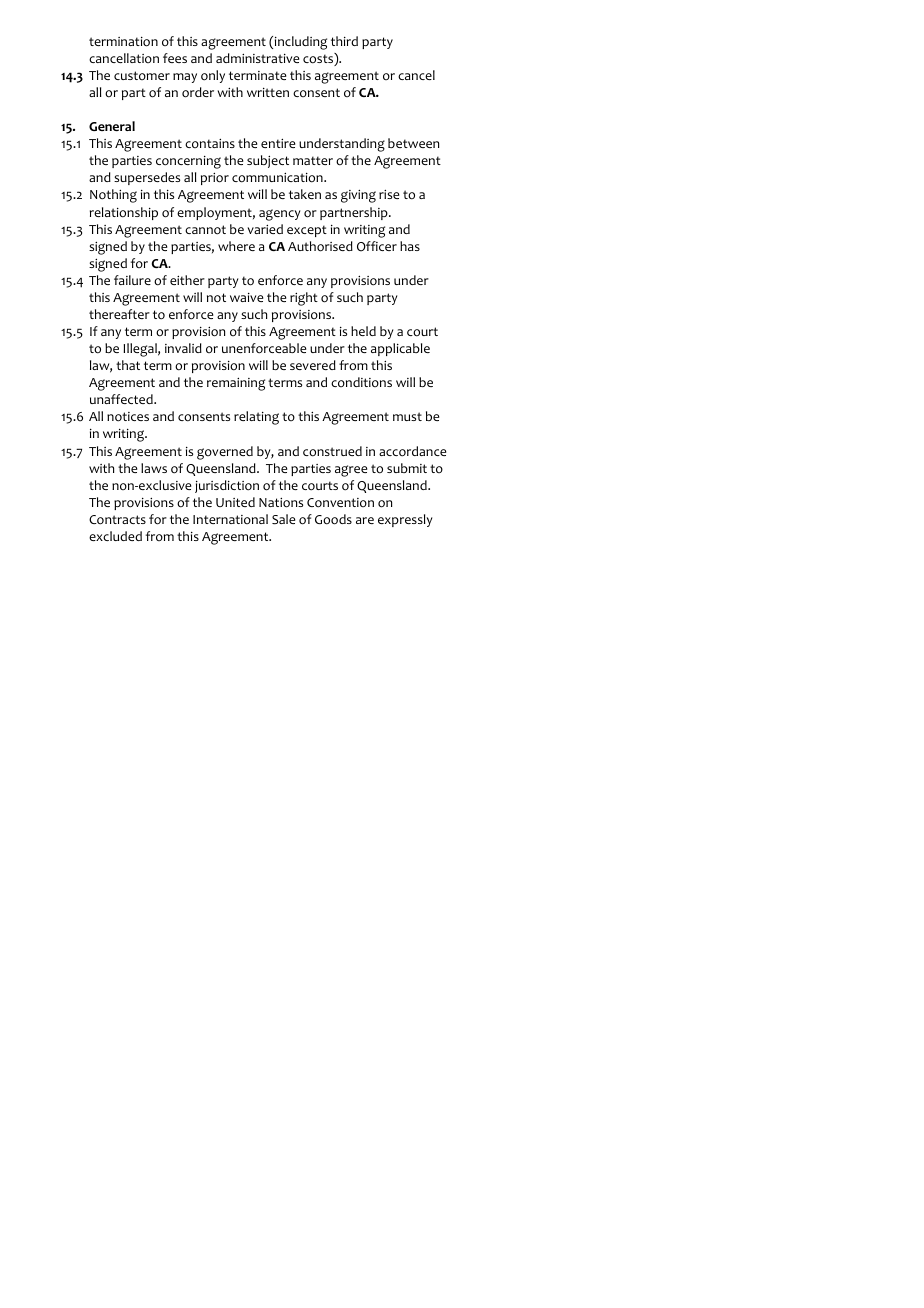 The height and width of the screenshot is (1308, 924). What do you see at coordinates (246, 297) in the screenshot?
I see `waive` at bounding box center [246, 297].
